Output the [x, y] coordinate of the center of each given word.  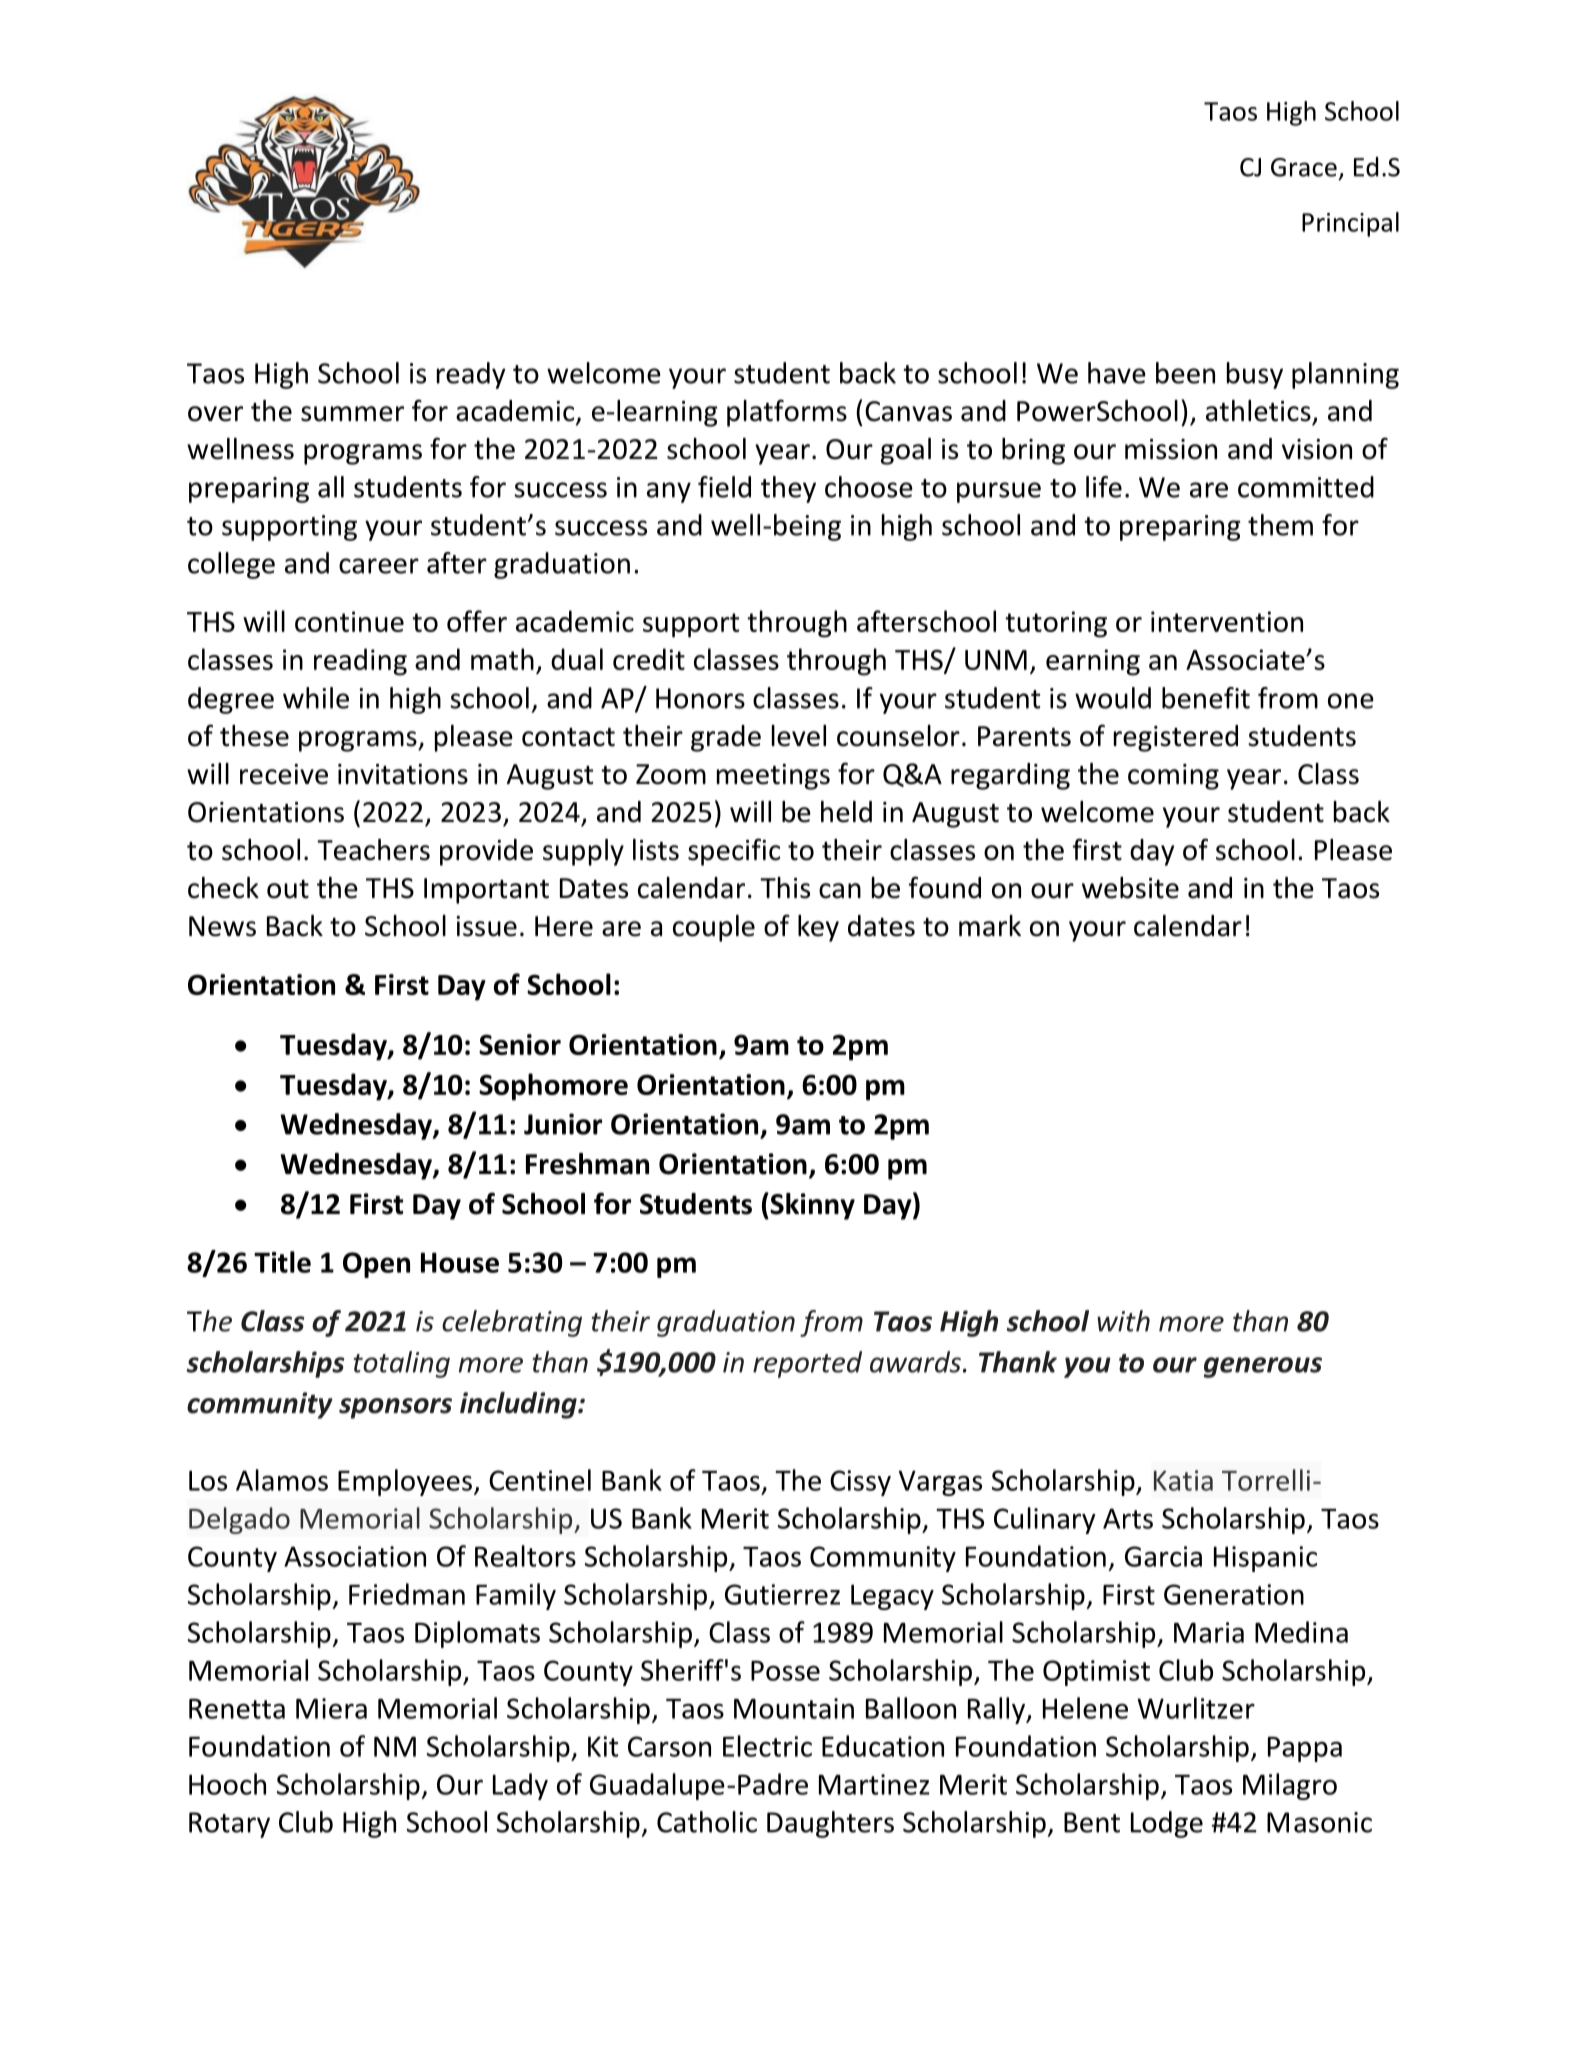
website [1130, 888]
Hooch [227, 1784]
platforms [787, 413]
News [222, 926]
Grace [1304, 167]
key [818, 928]
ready [471, 375]
